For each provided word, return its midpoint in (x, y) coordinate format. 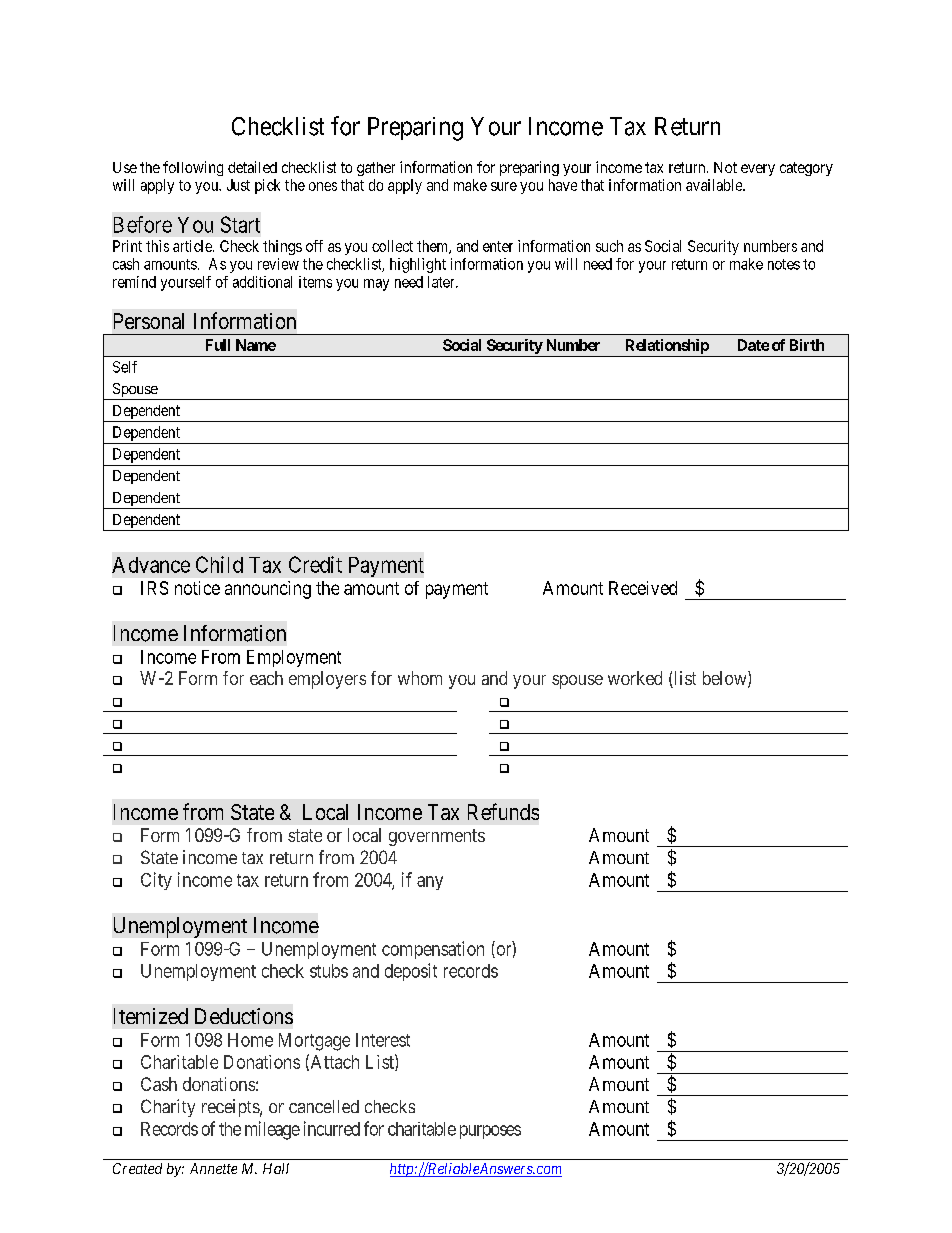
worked (635, 678)
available (715, 185)
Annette (213, 1168)
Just (238, 185)
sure (504, 186)
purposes (490, 1132)
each (266, 678)
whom (420, 678)
